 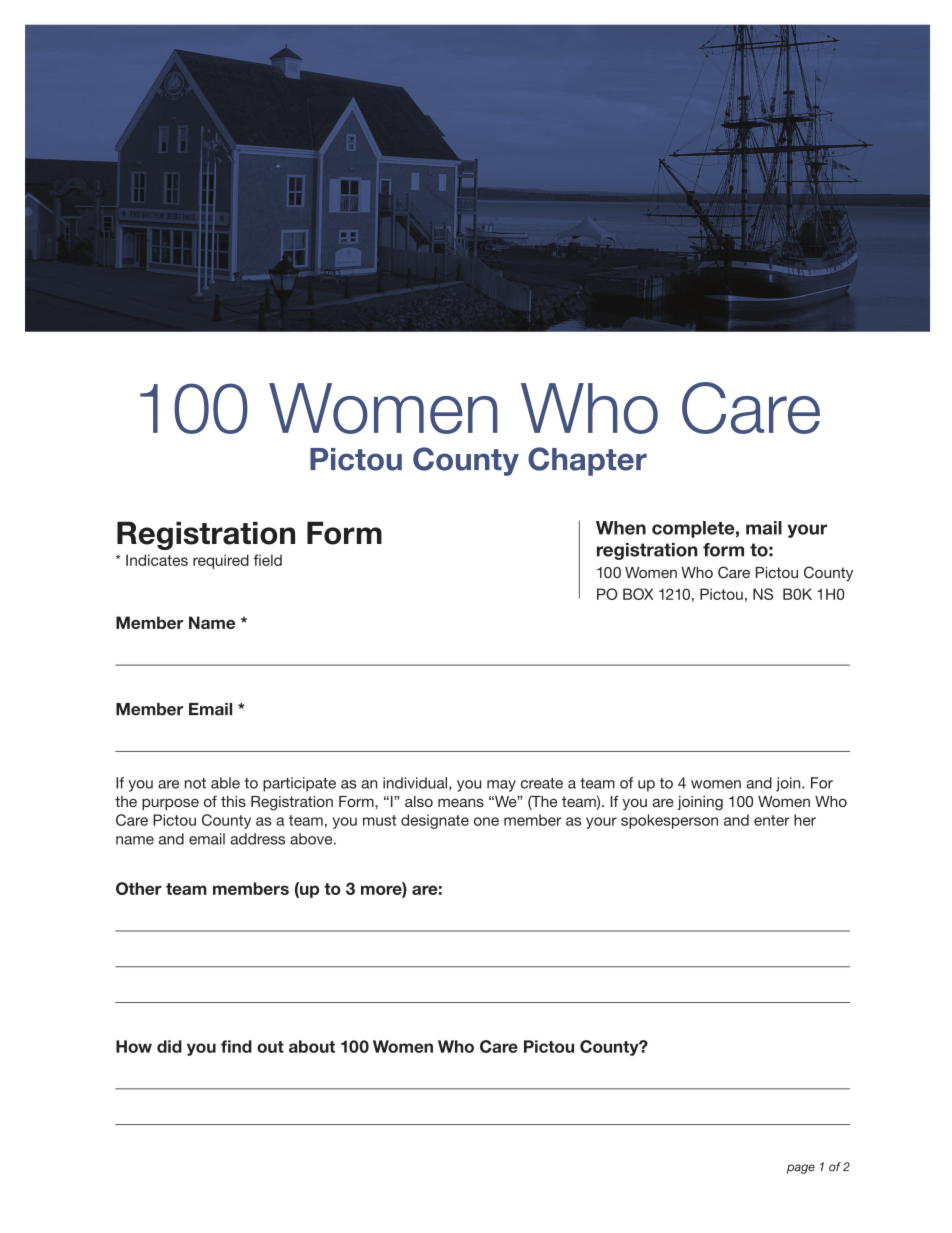 What do you see at coordinates (169, 1046) in the document?
I see `did` at bounding box center [169, 1046].
